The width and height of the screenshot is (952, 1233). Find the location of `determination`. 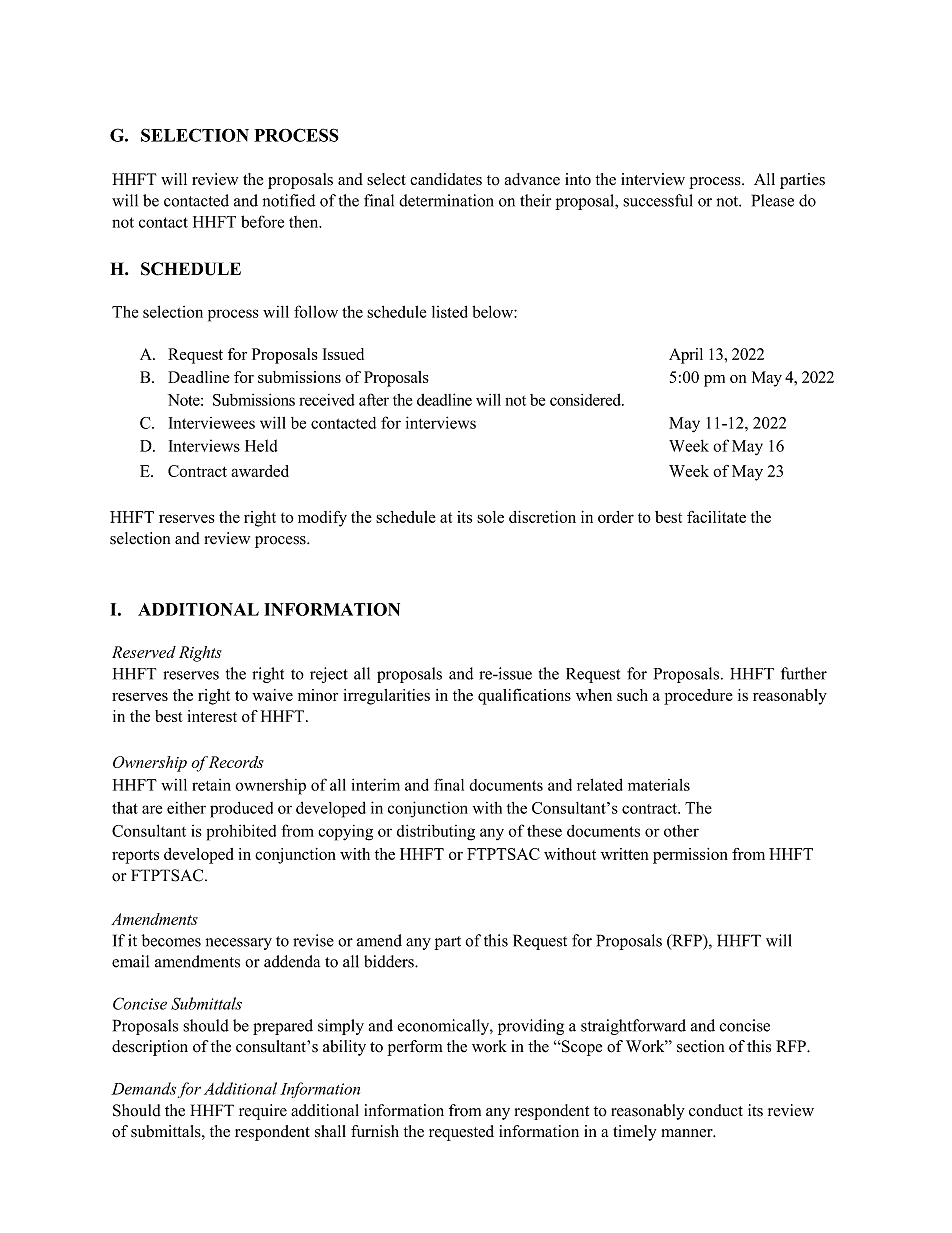

determination is located at coordinates (446, 200).
